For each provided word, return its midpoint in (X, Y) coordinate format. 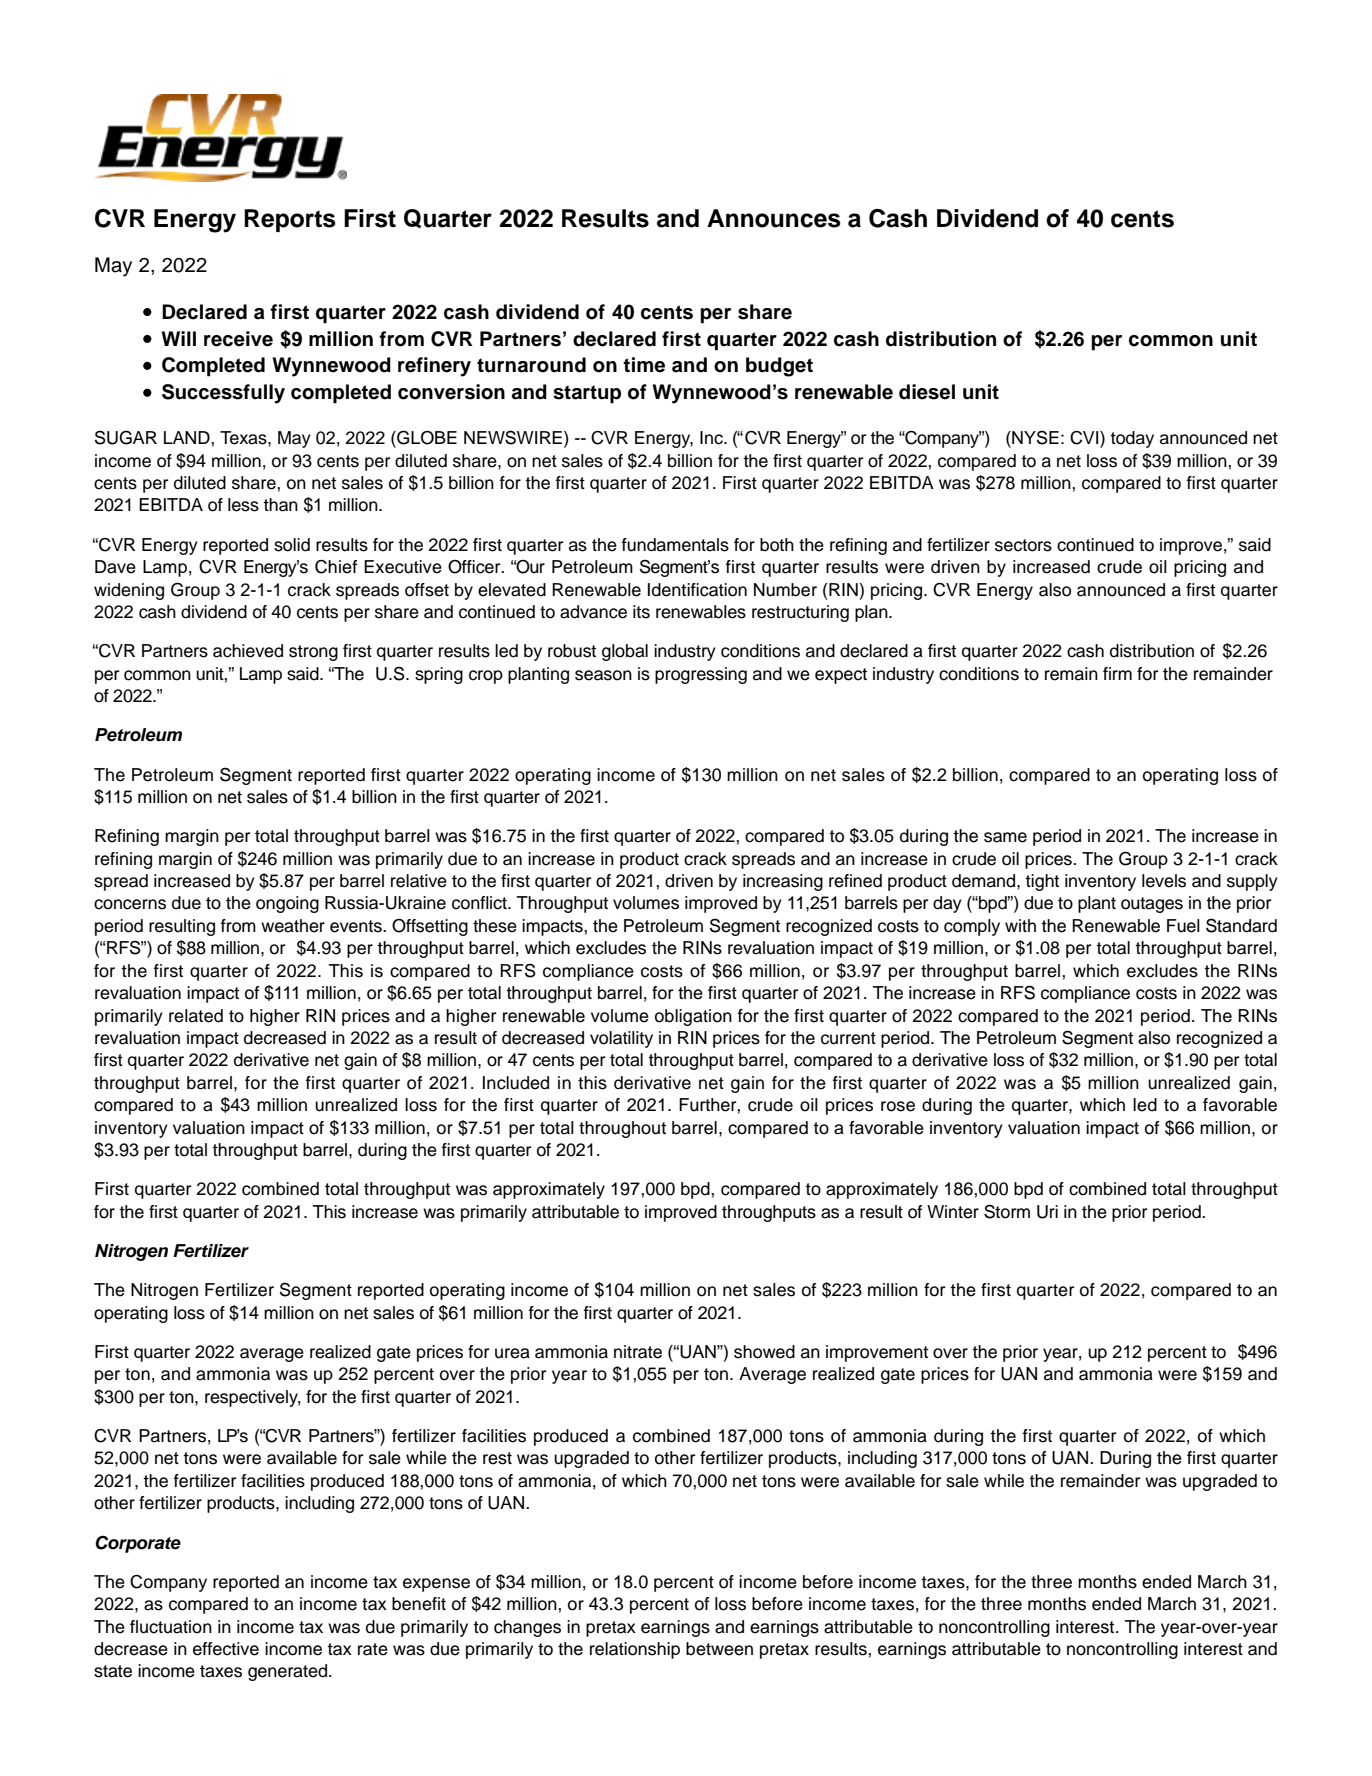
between (719, 1649)
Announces (774, 218)
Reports (290, 220)
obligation (693, 1017)
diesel (927, 392)
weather (293, 926)
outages (1152, 905)
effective (226, 1649)
